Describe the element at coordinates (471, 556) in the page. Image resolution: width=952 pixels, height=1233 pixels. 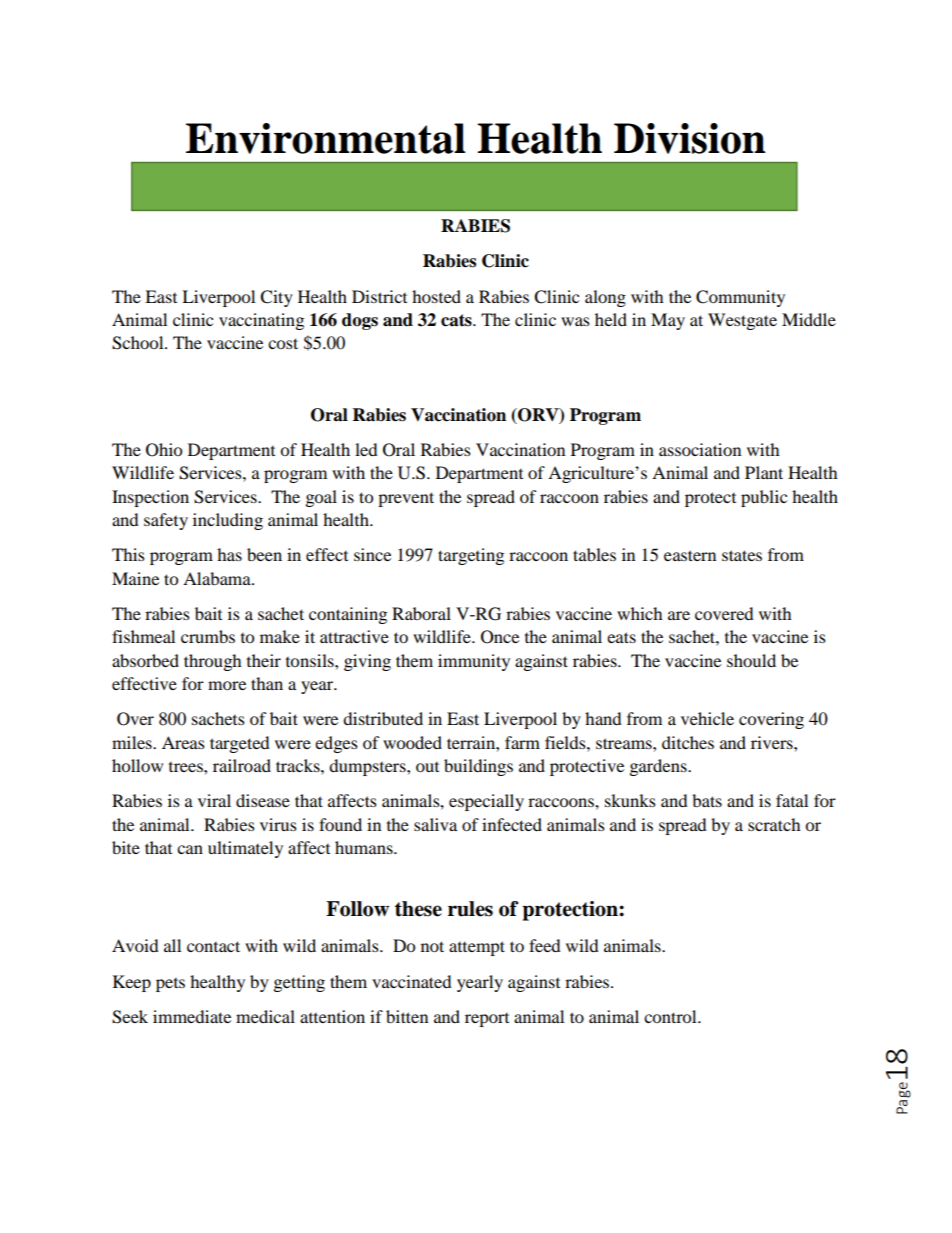
I see `targeting` at that location.
